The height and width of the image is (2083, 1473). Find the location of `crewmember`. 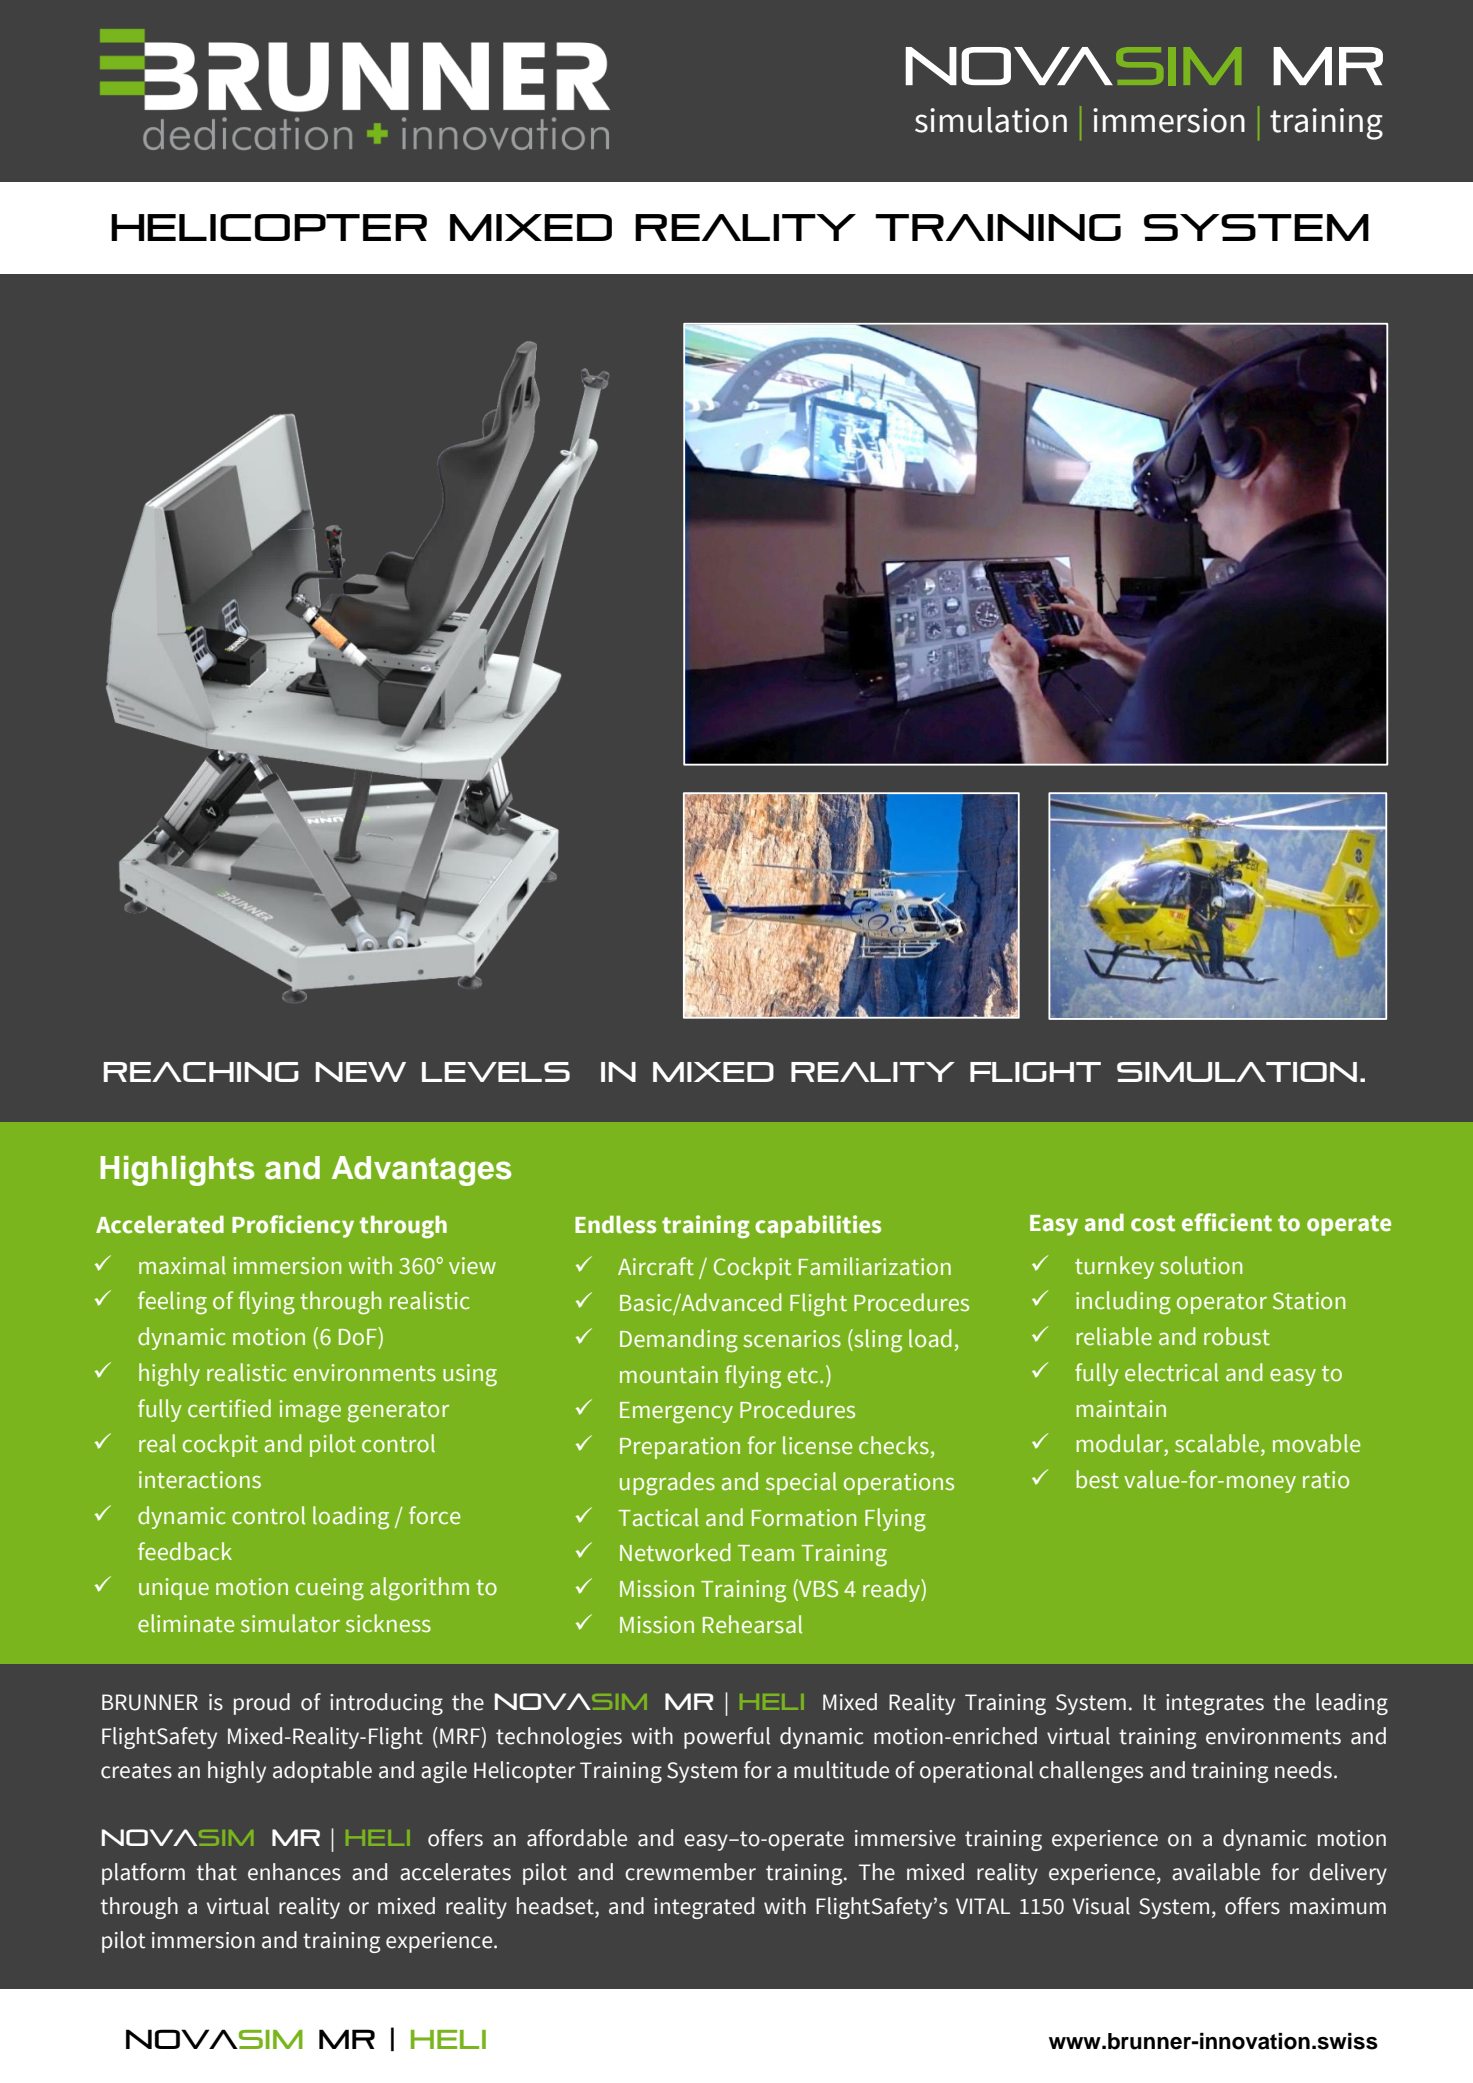

crewmember is located at coordinates (690, 1872).
